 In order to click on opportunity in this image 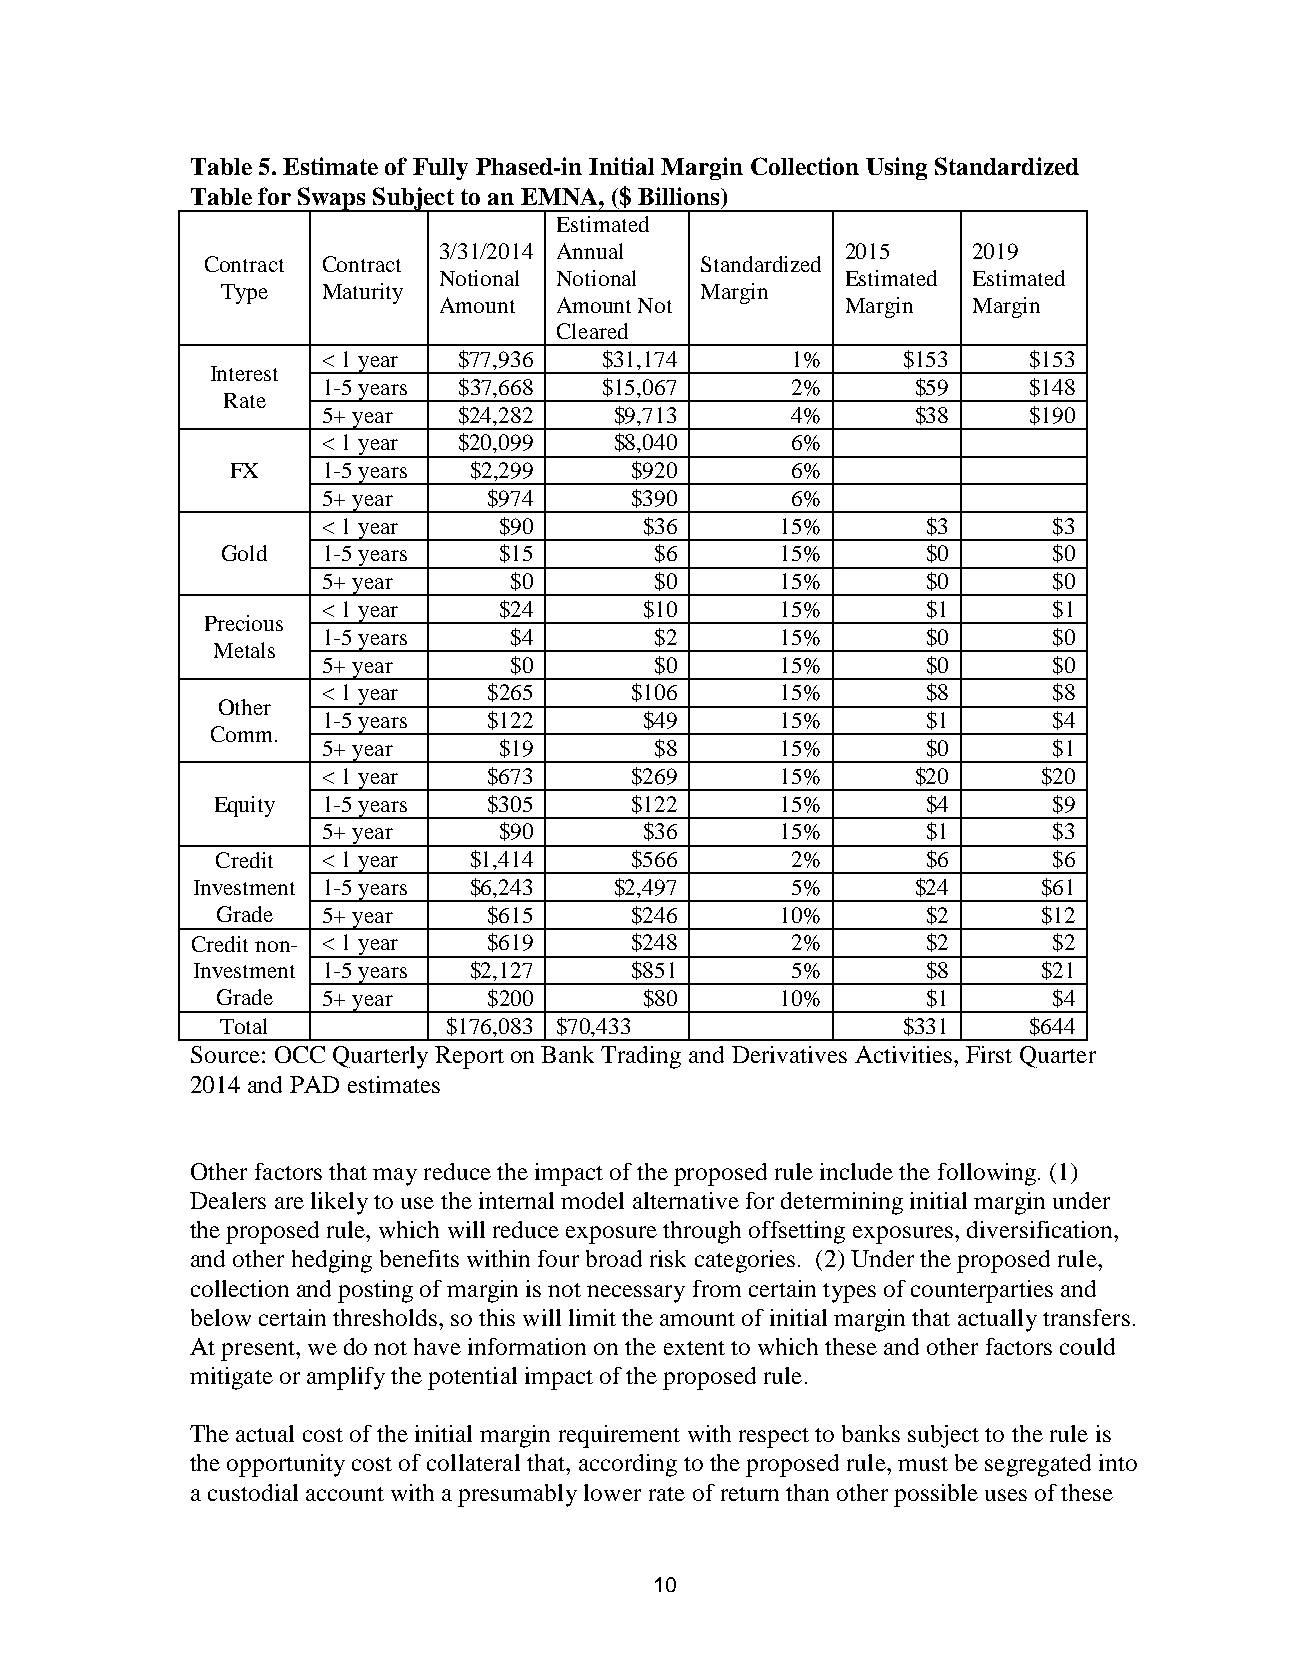, I will do `click(286, 1465)`.
